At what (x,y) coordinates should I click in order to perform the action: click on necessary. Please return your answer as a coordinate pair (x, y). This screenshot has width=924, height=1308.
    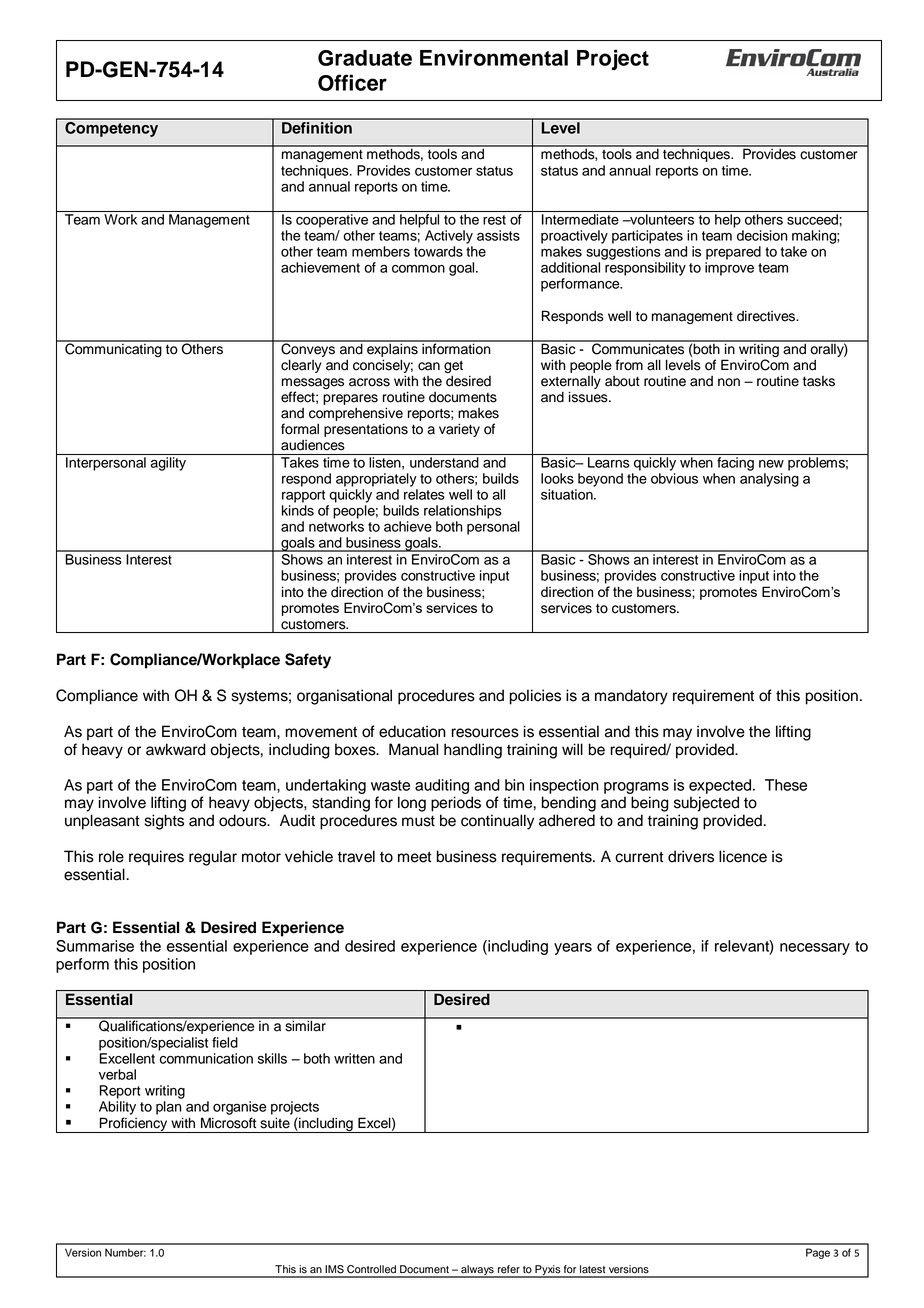
    Looking at the image, I should click on (815, 949).
